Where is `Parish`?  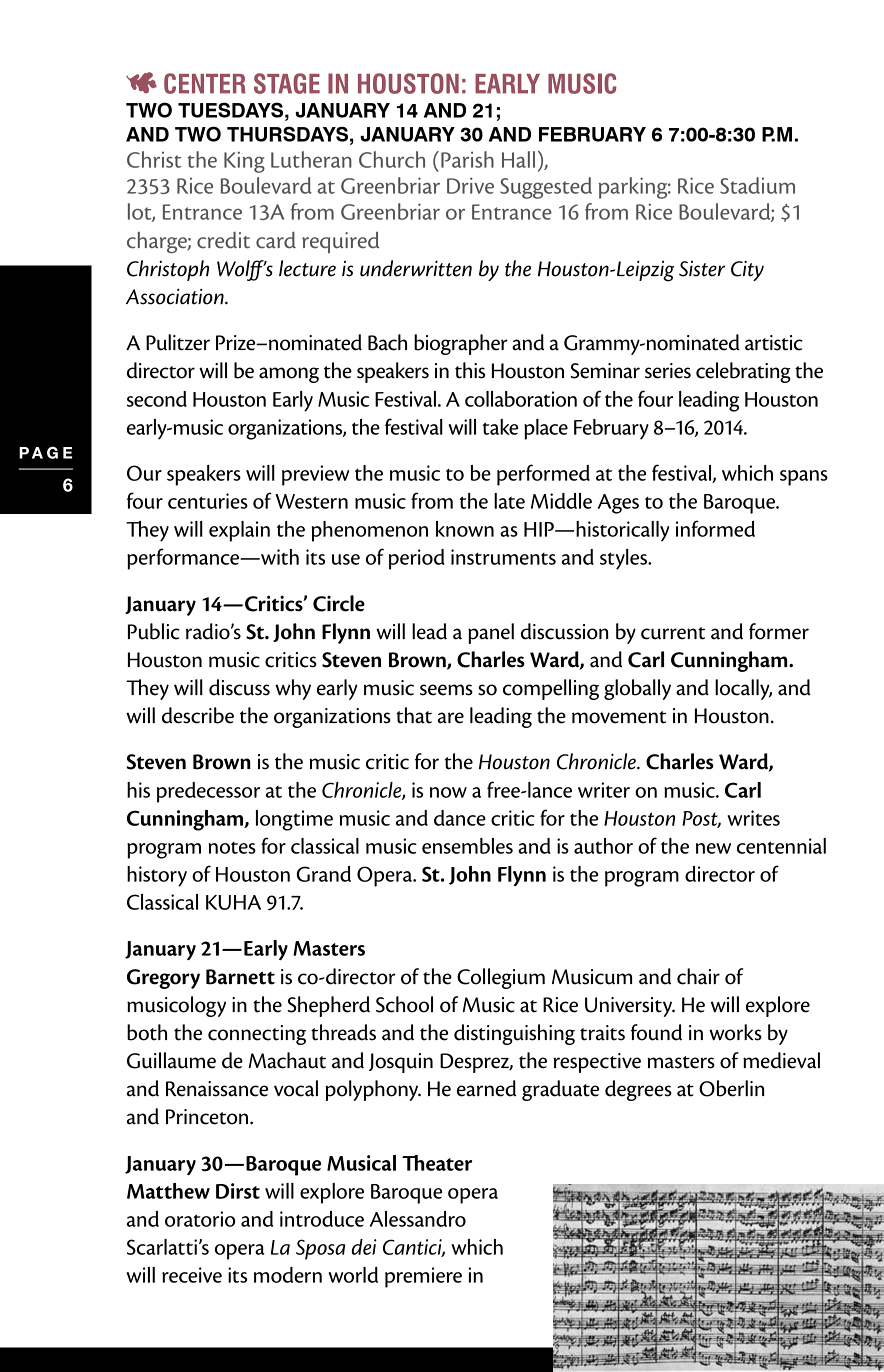
Parish is located at coordinates (467, 159).
